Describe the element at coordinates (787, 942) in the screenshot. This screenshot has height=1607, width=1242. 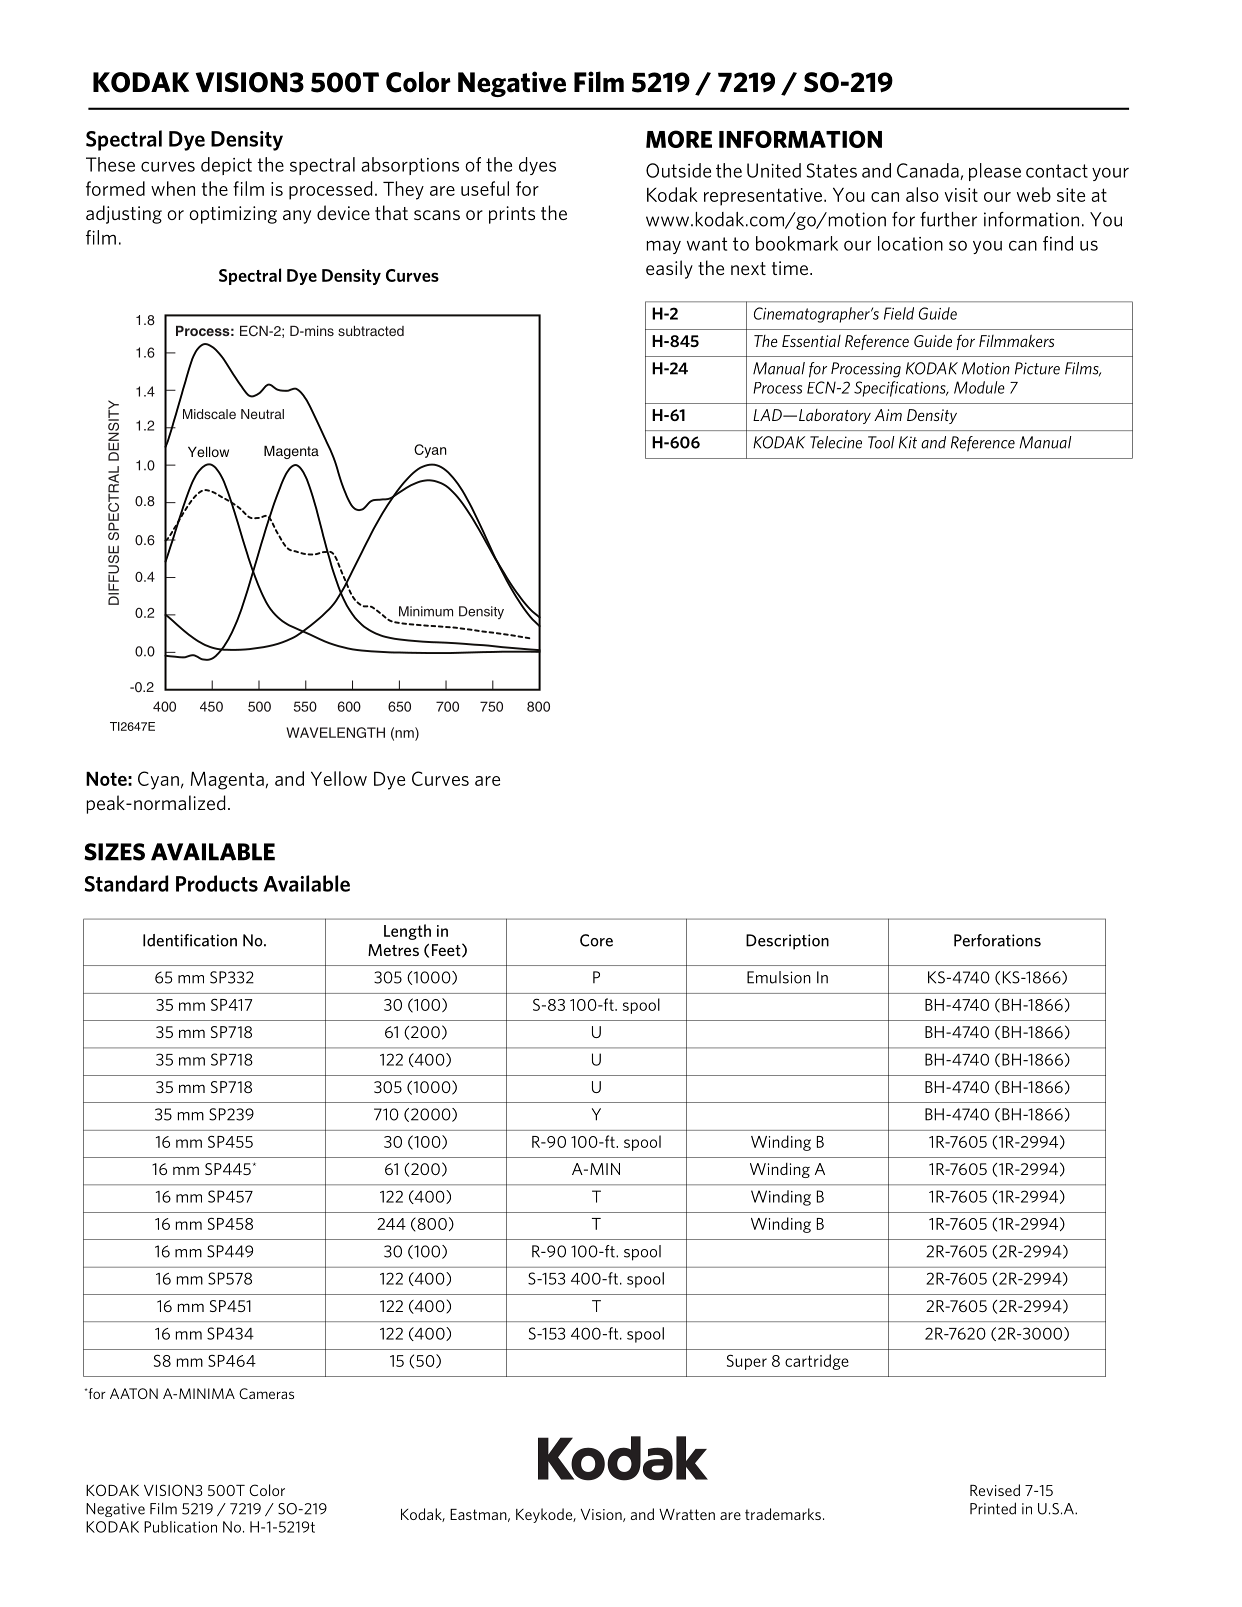
I see `Description` at that location.
